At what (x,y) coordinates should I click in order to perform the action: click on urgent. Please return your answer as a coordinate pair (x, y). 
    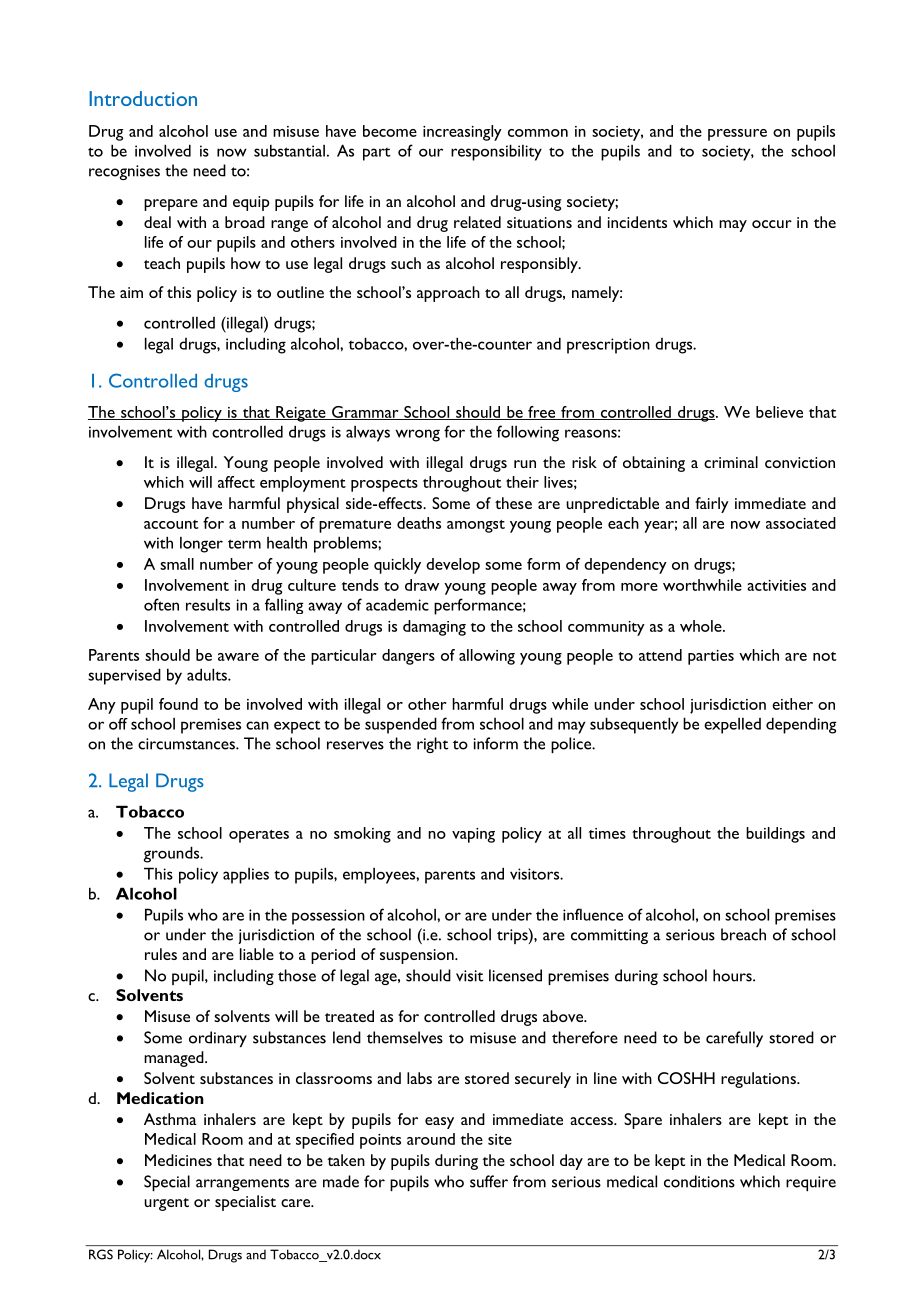
    Looking at the image, I should click on (166, 1204).
